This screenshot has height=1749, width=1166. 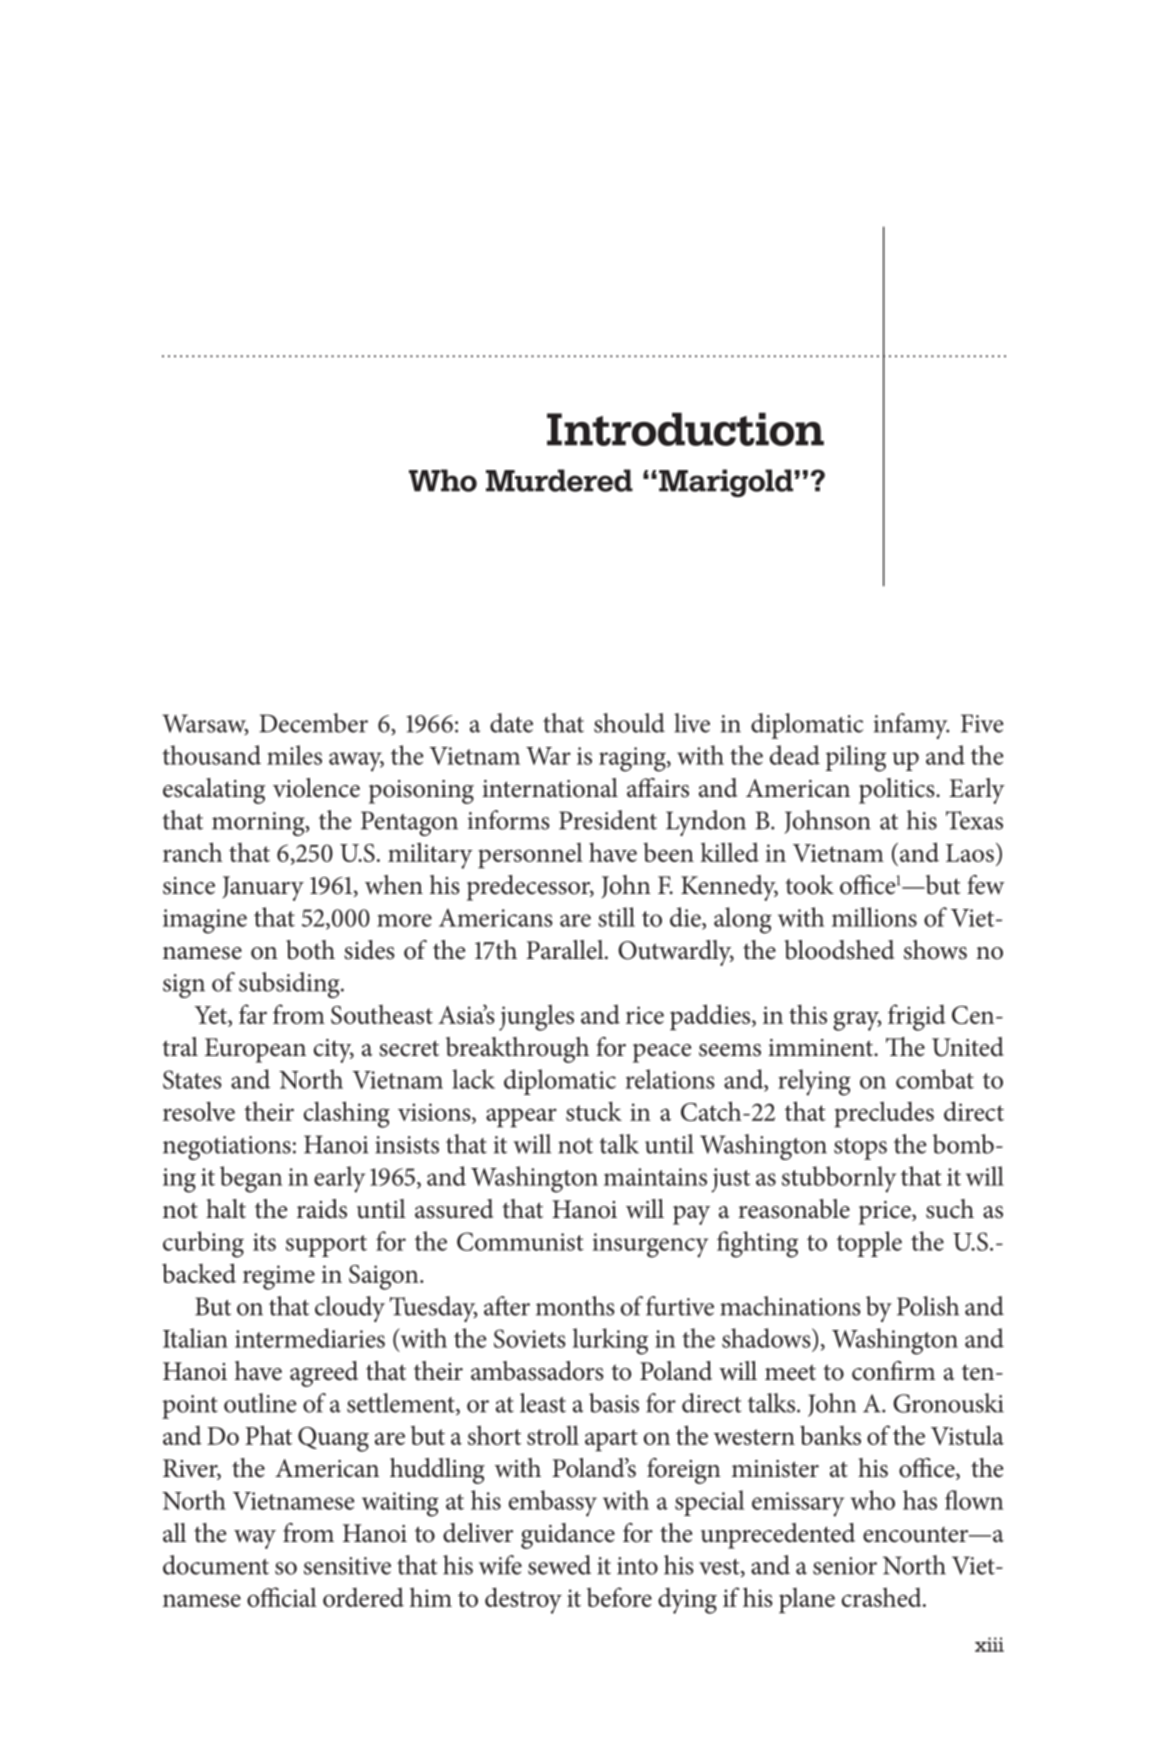 What do you see at coordinates (259, 824) in the screenshot?
I see `morning` at bounding box center [259, 824].
